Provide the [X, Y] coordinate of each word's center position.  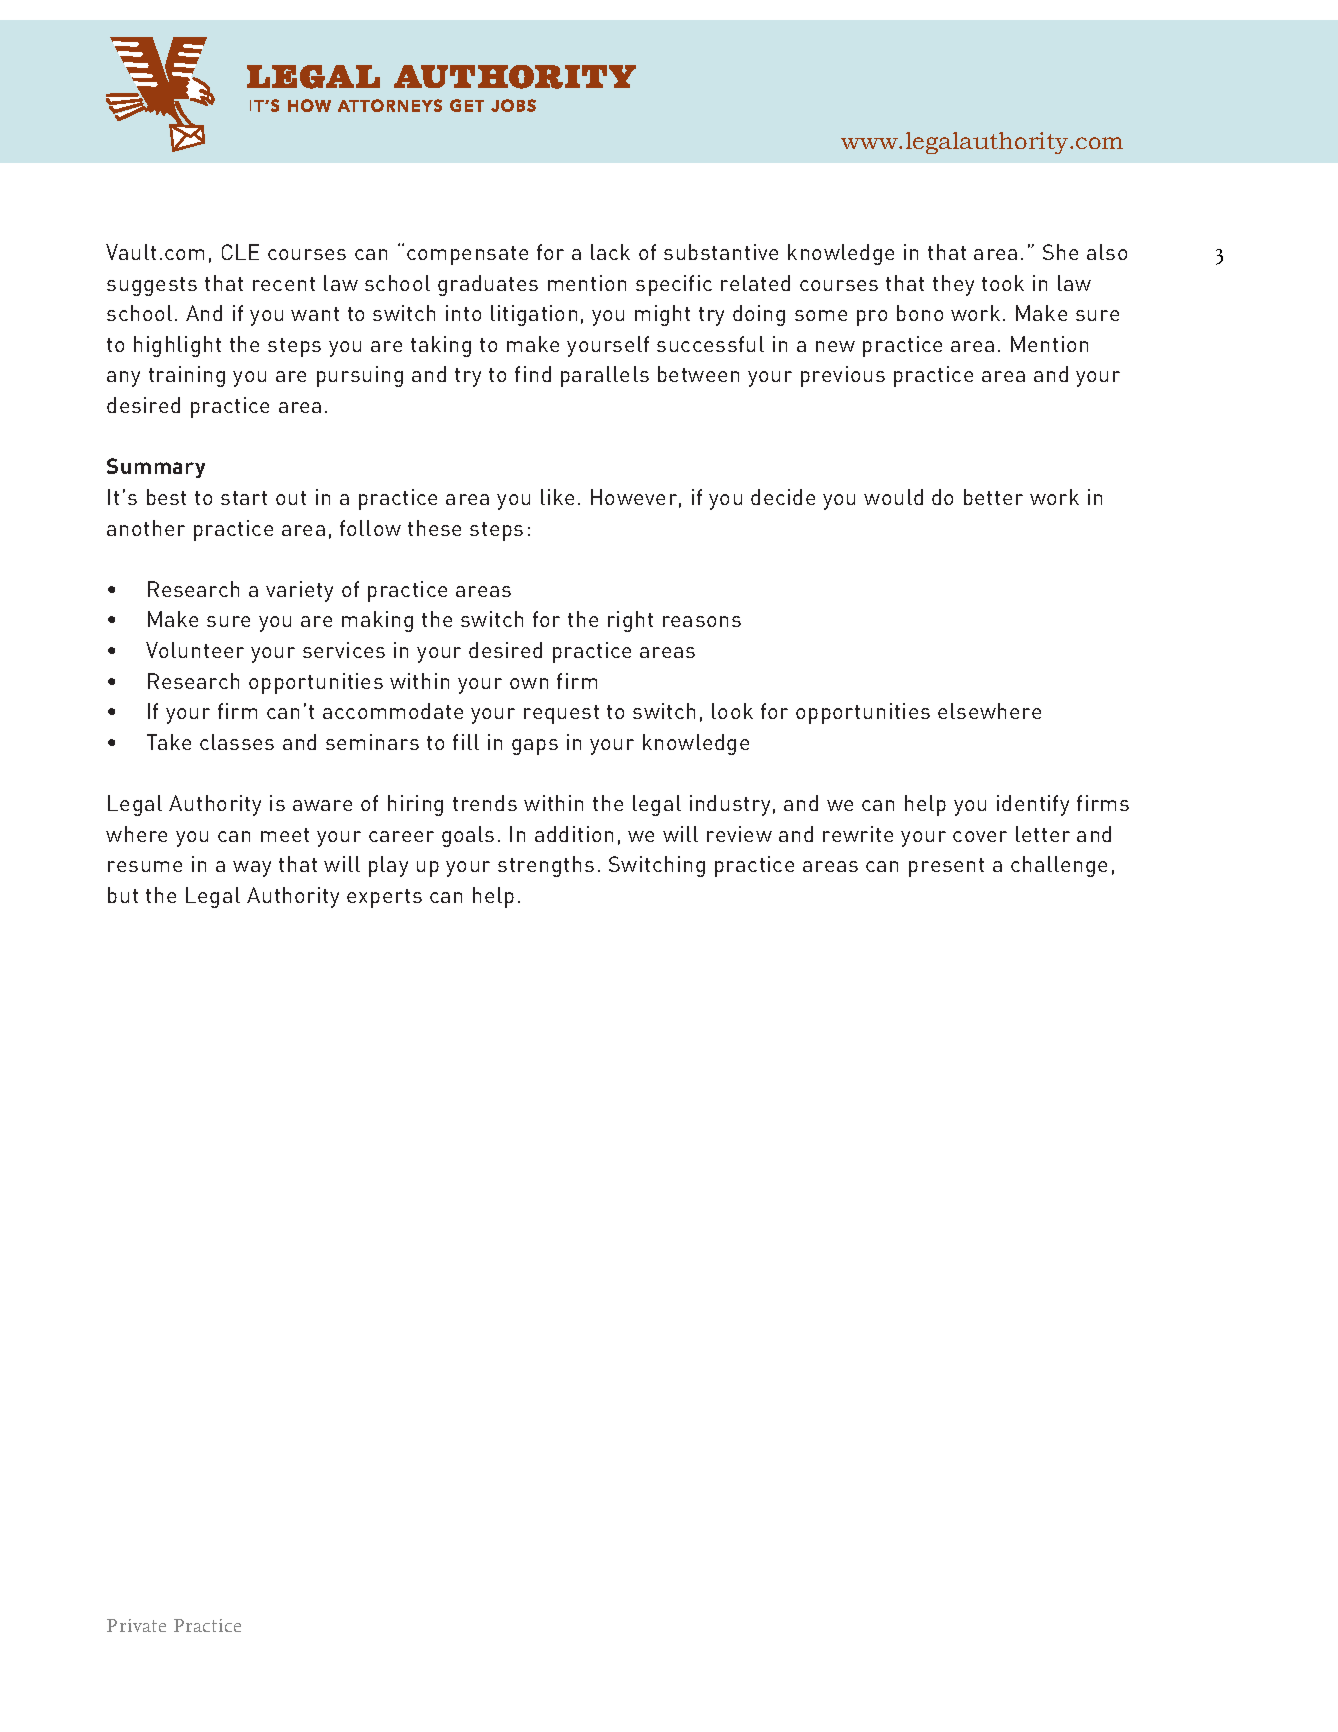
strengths [546, 866]
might [662, 315]
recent [284, 284]
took [1003, 283]
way [252, 869]
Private [136, 1625]
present [946, 867]
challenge [1059, 866]
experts [384, 898]
